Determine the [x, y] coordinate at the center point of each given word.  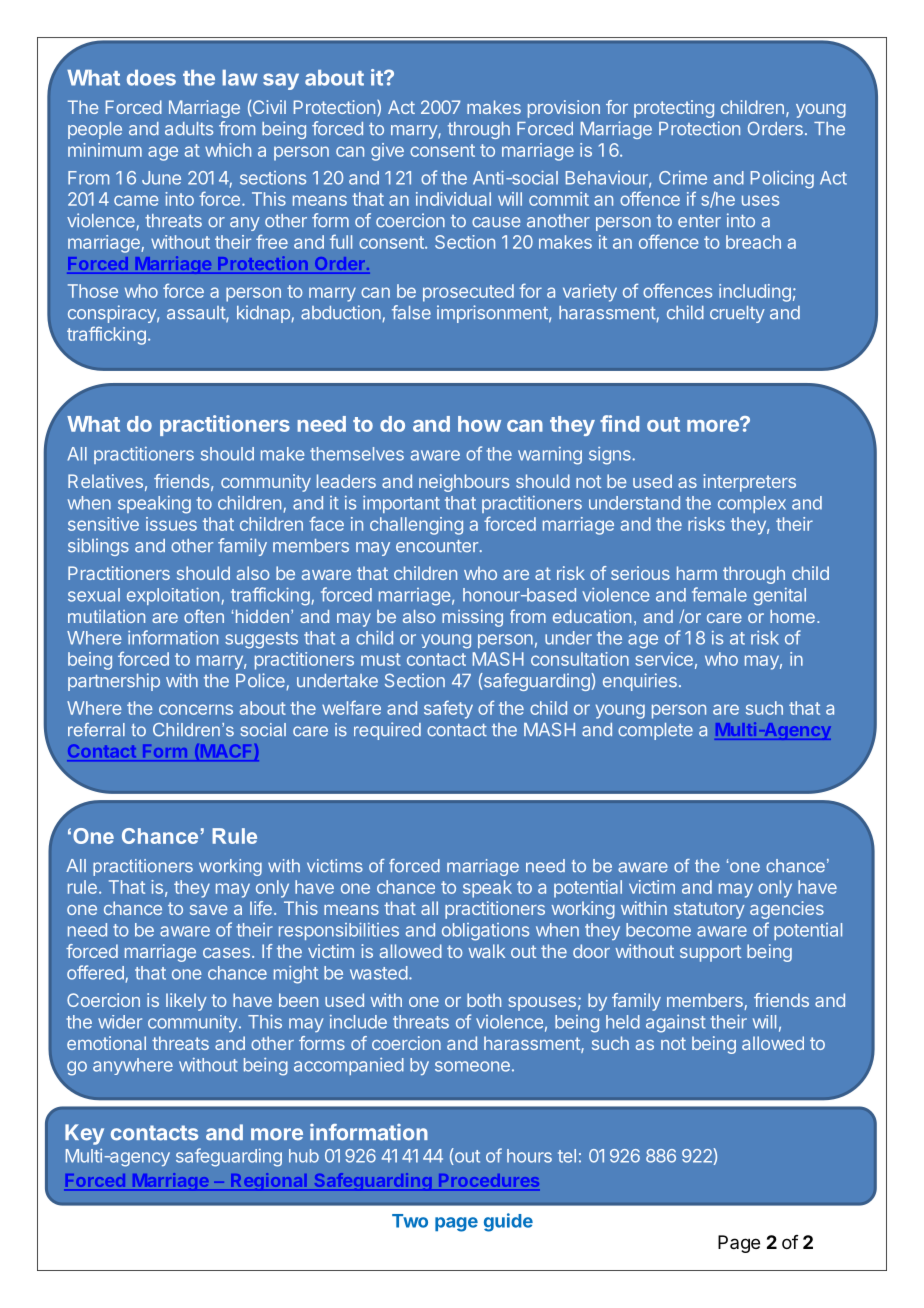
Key [84, 1134]
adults [189, 129]
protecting [674, 109]
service [664, 659]
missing [472, 618]
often [204, 616]
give [387, 152]
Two [410, 1221]
